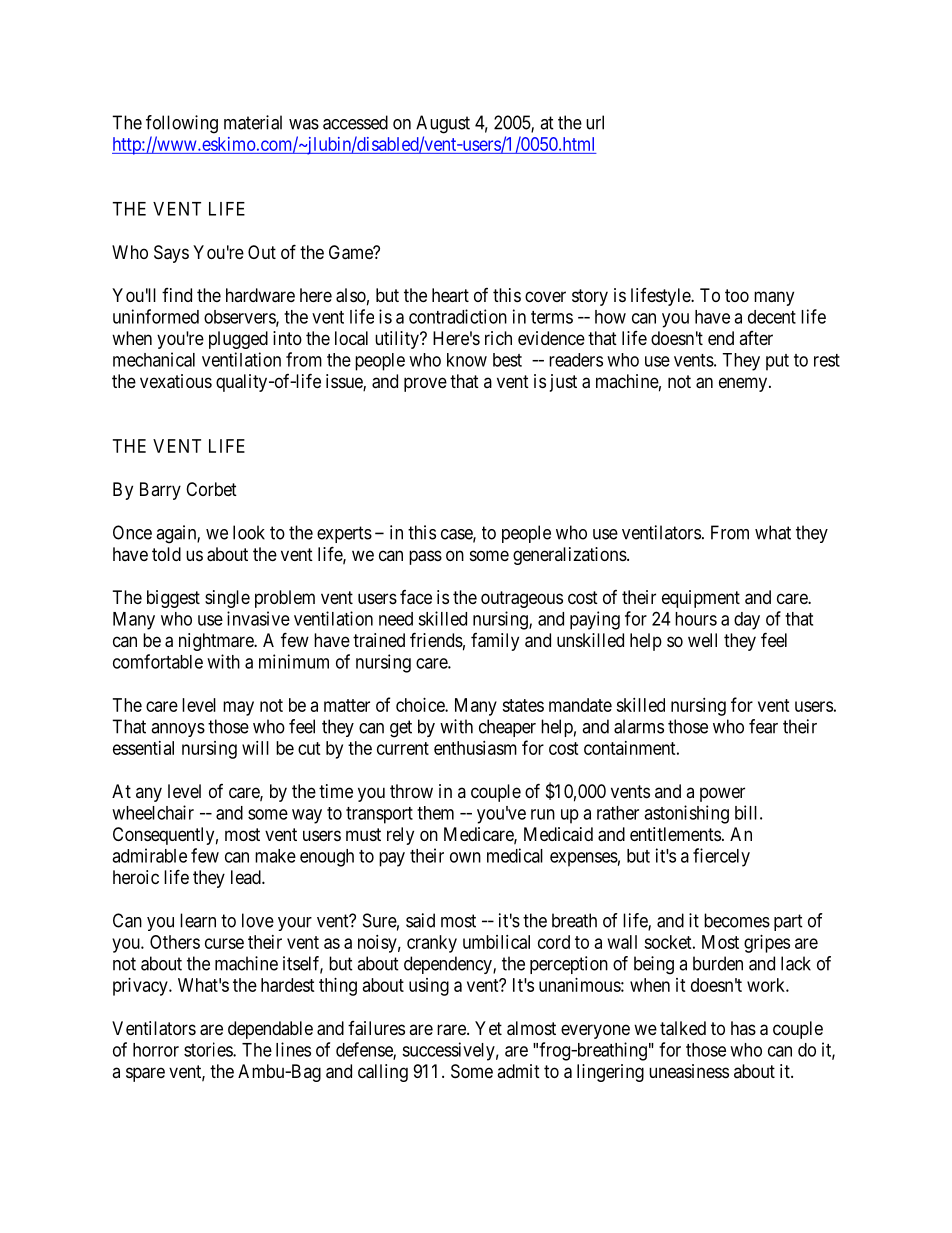 This document has height=1233, width=952. I want to click on Yet, so click(488, 1028).
